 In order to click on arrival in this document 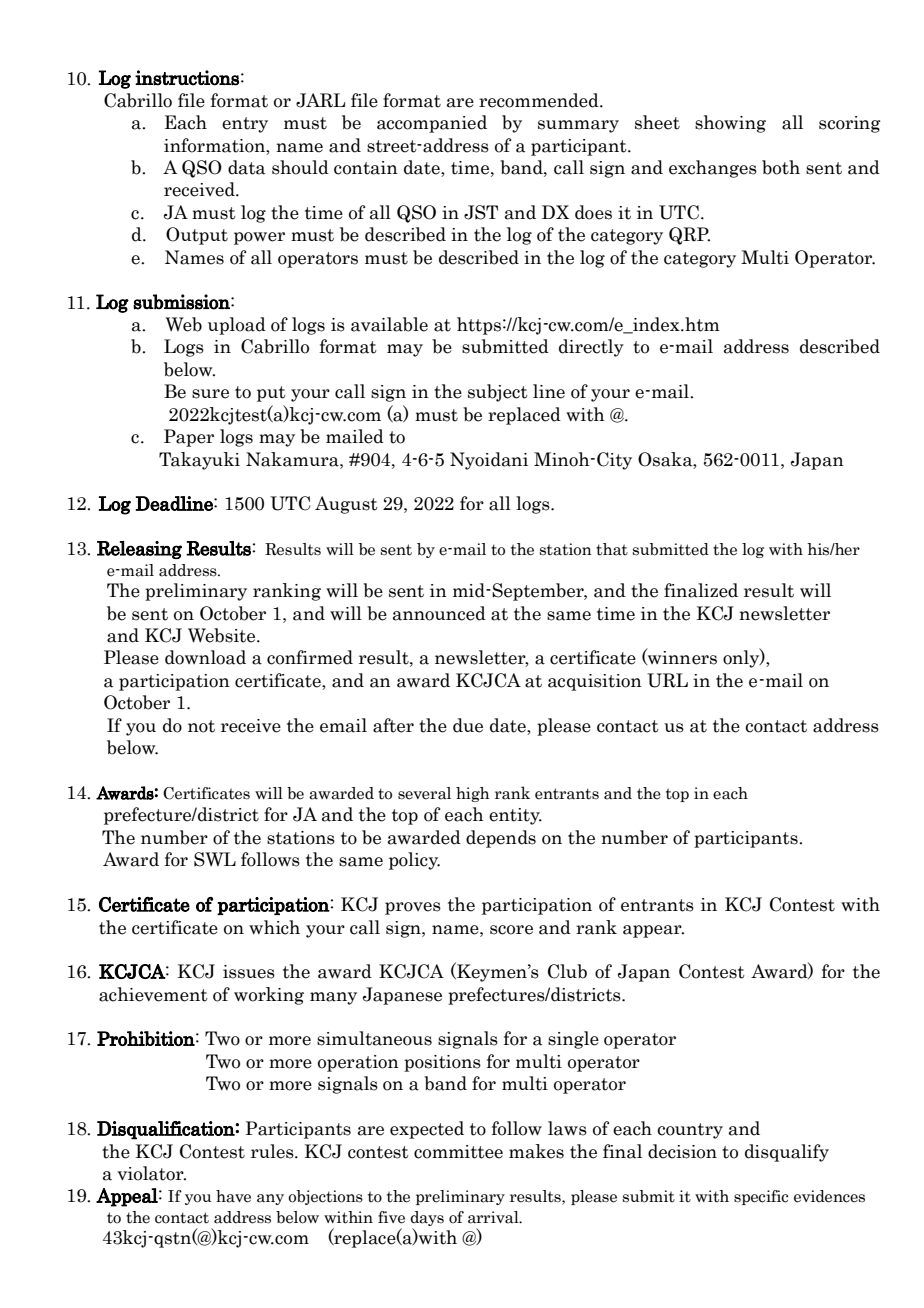, I will do `click(494, 1217)`.
